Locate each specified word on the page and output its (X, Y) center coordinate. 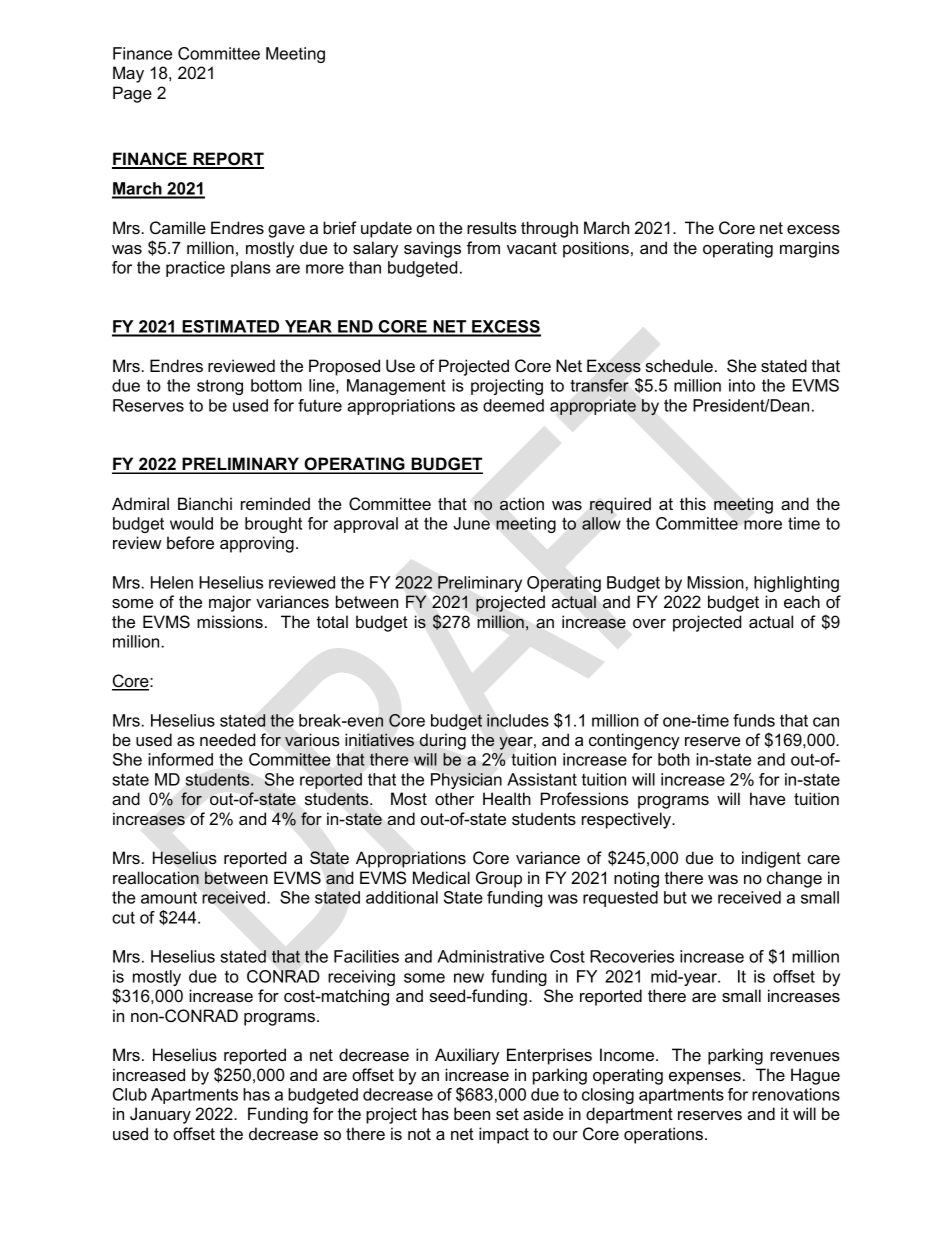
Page (132, 94)
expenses (705, 1078)
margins (809, 249)
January (160, 1115)
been (472, 1113)
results (492, 227)
